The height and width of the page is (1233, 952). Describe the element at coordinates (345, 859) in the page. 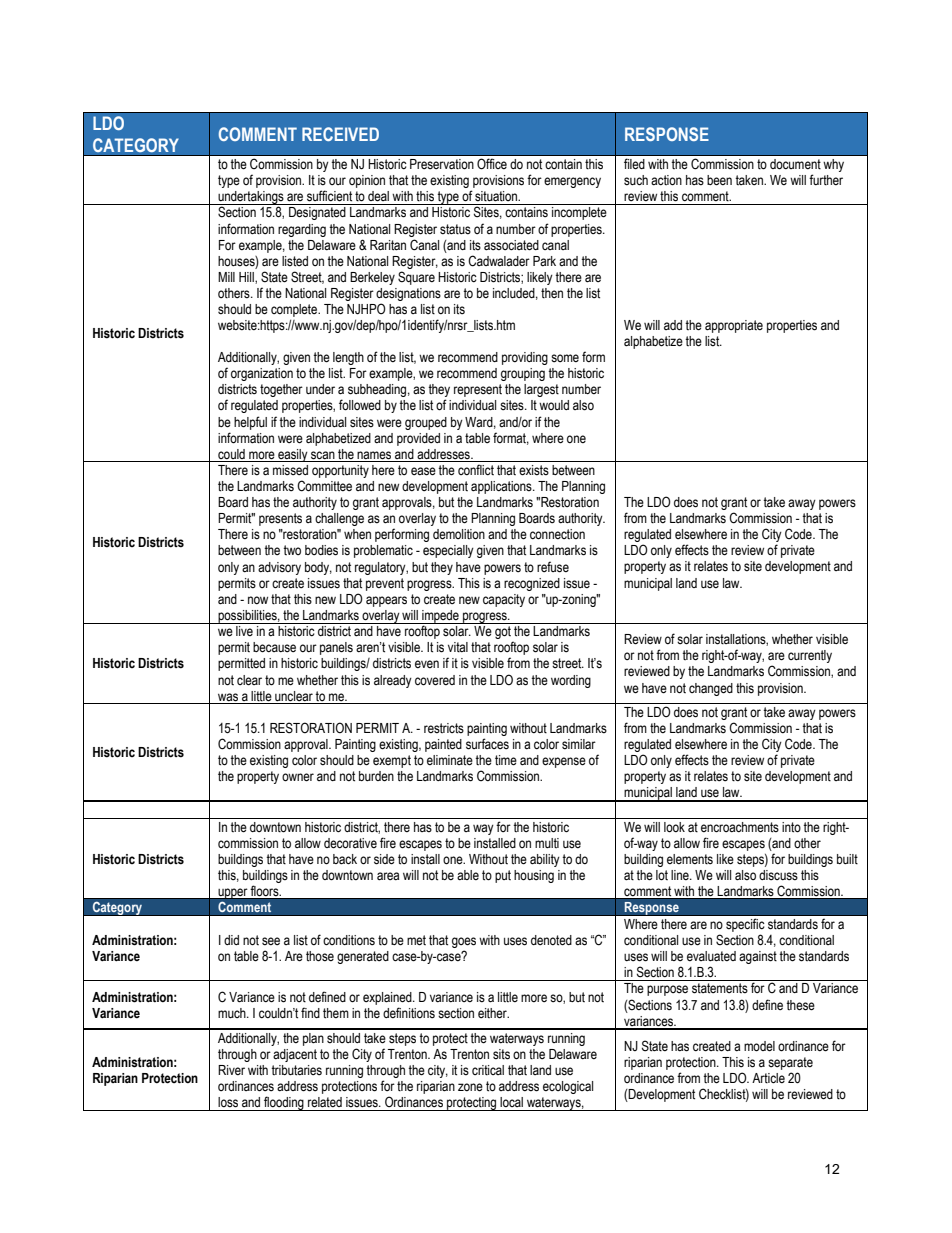

I see `back` at that location.
